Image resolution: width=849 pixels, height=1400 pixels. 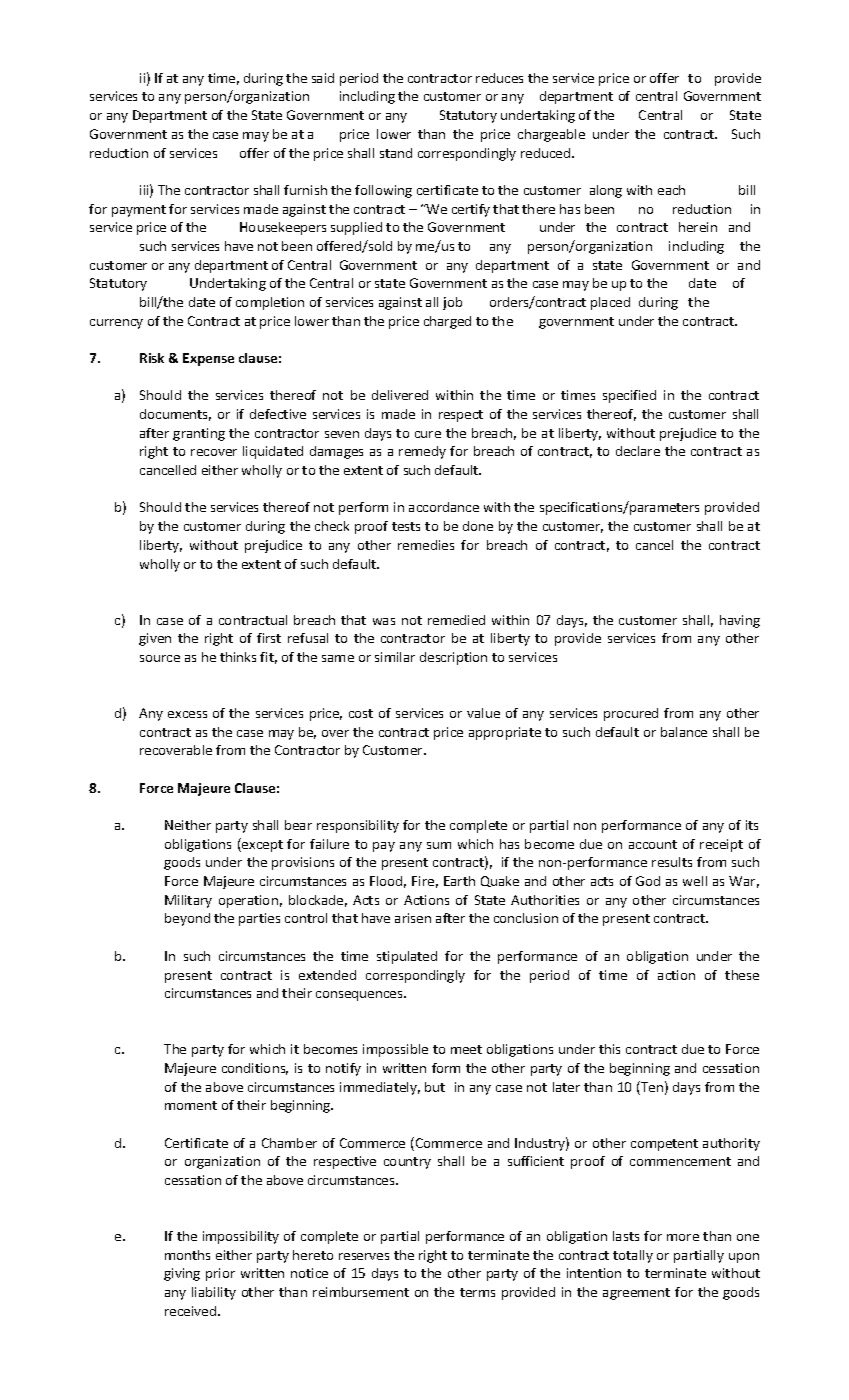 I want to click on along, so click(x=606, y=191).
